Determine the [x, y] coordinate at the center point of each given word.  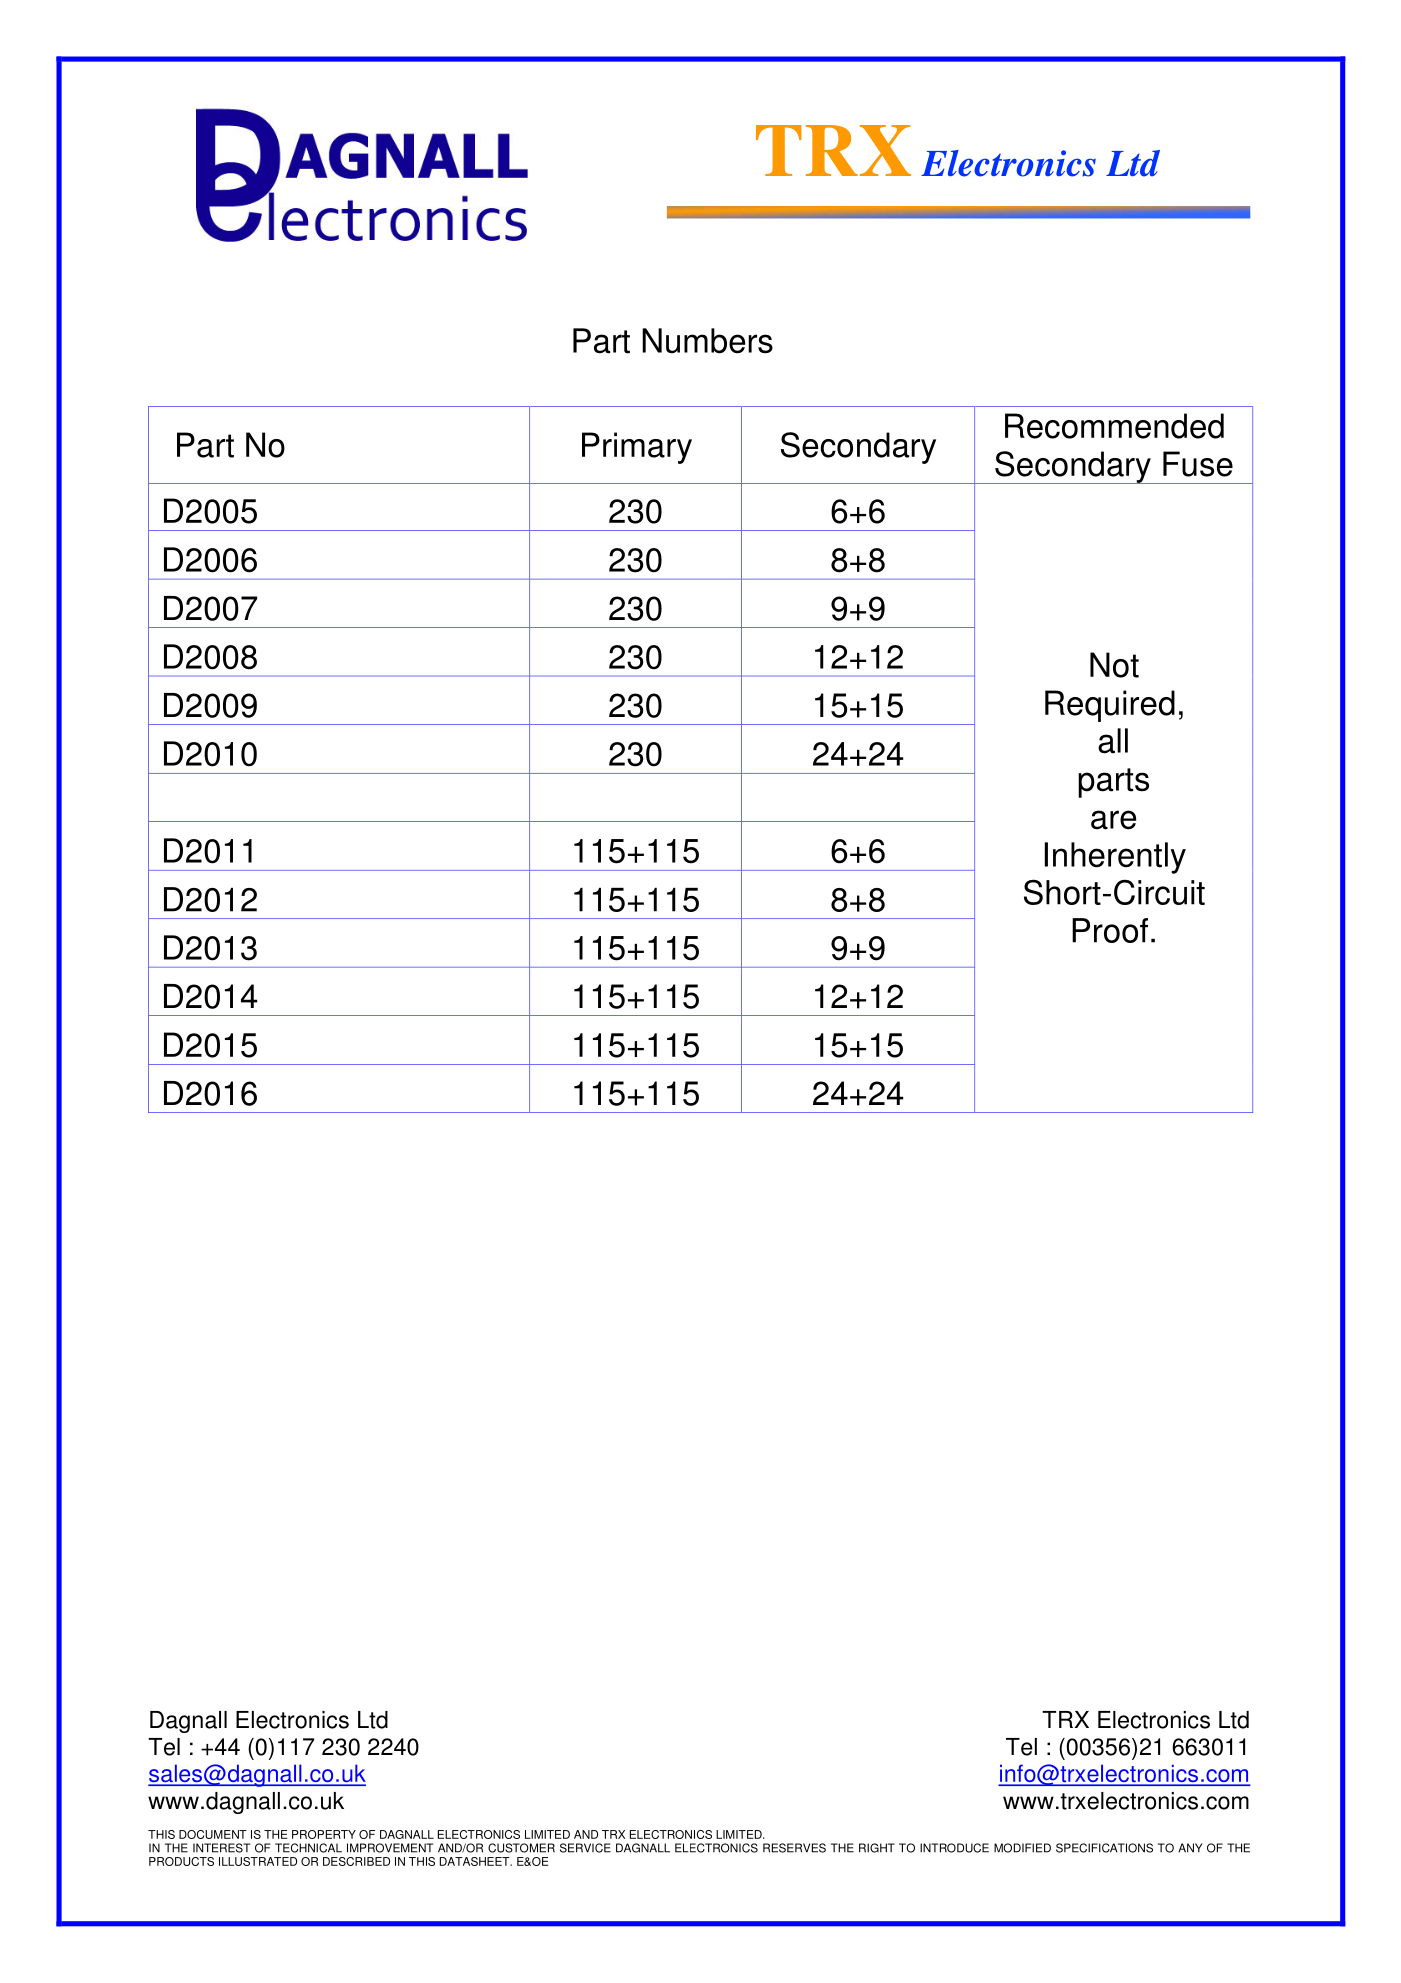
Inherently [1115, 858]
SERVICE [585, 1848]
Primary [637, 448]
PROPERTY [324, 1834]
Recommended [1114, 426]
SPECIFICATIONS [1104, 1848]
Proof [1110, 930]
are [1113, 820]
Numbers [707, 341]
